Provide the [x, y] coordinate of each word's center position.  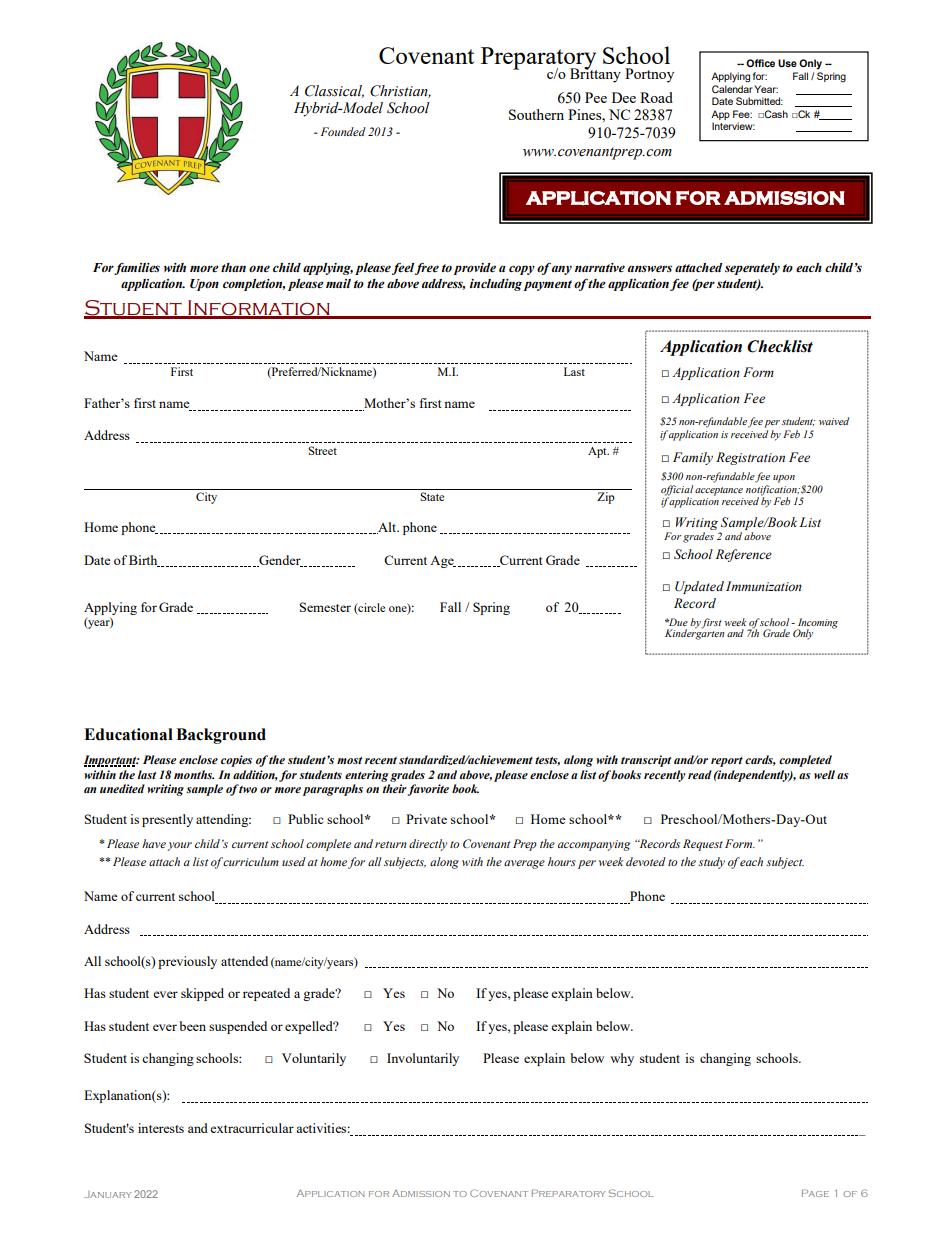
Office [760, 63]
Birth [144, 561]
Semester [325, 607]
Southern [536, 114]
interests [161, 1128]
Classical [334, 91]
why [622, 1059]
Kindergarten [694, 633]
